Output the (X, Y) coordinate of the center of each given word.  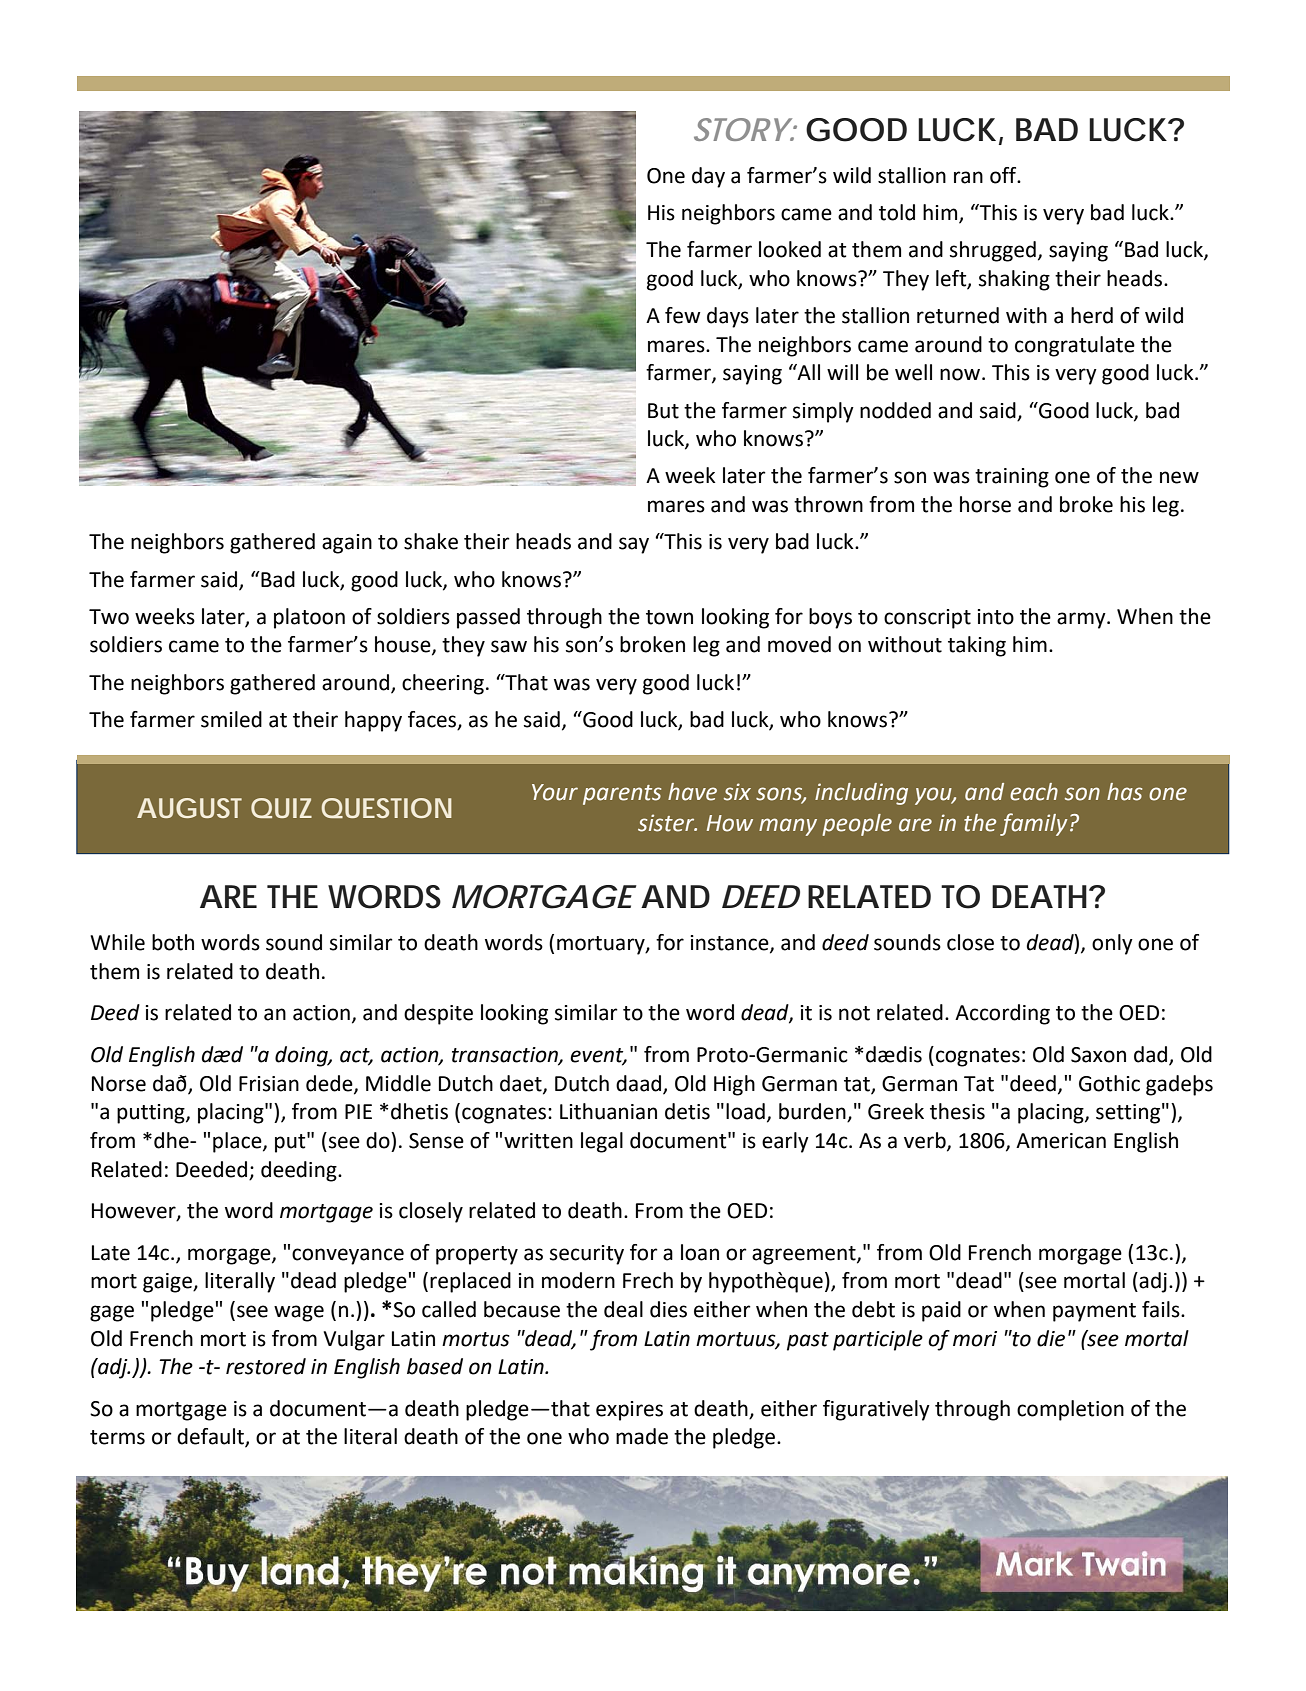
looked (790, 249)
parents (622, 795)
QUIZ (281, 808)
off (1004, 175)
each (1034, 792)
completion (1070, 1410)
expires (629, 1411)
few (683, 315)
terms (117, 1437)
